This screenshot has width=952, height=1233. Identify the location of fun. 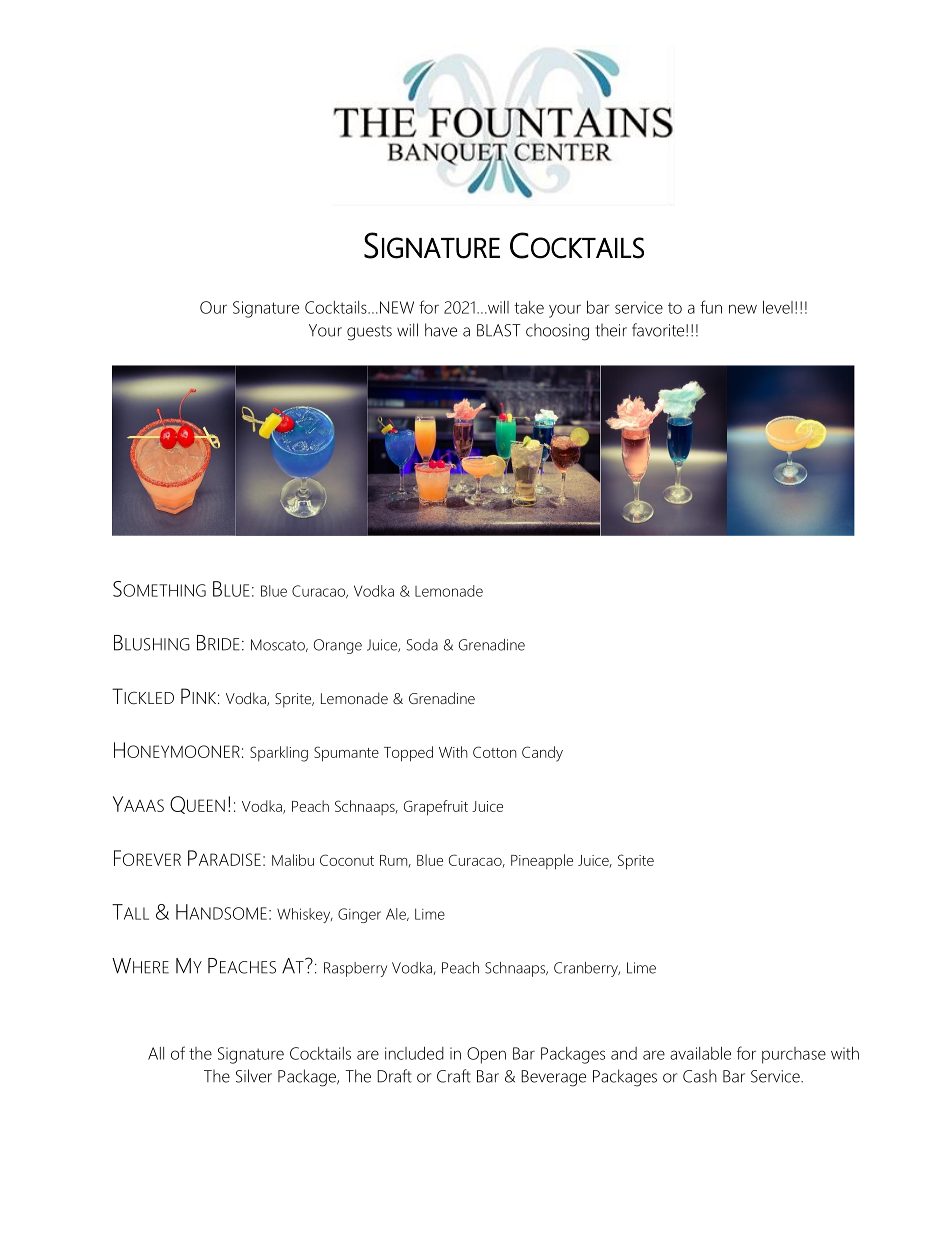
(711, 307).
